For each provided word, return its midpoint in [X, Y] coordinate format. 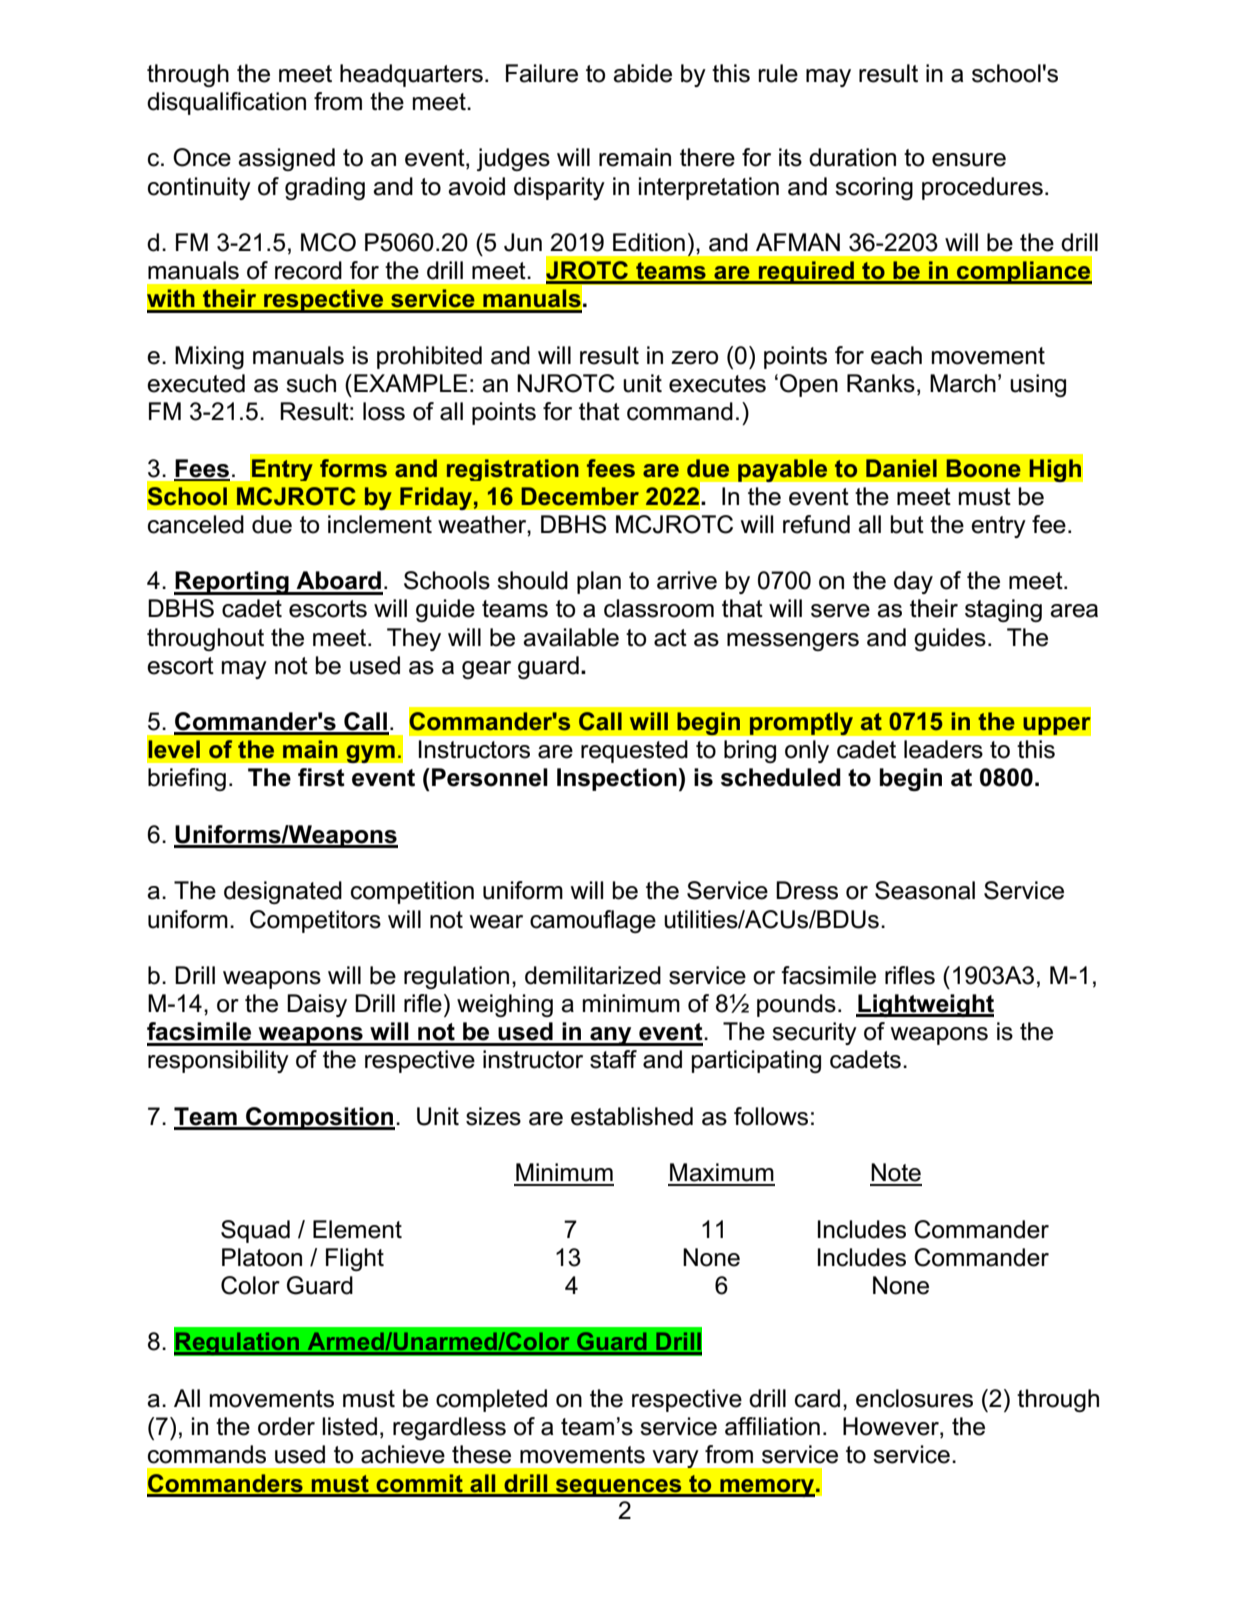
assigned [286, 159]
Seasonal [925, 890]
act [670, 638]
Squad [255, 1231]
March [963, 383]
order [286, 1426]
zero [694, 358]
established [632, 1116]
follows [771, 1116]
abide [642, 73]
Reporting [232, 583]
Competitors [315, 921]
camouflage [593, 921]
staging [1003, 610]
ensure [969, 160]
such [311, 383]
